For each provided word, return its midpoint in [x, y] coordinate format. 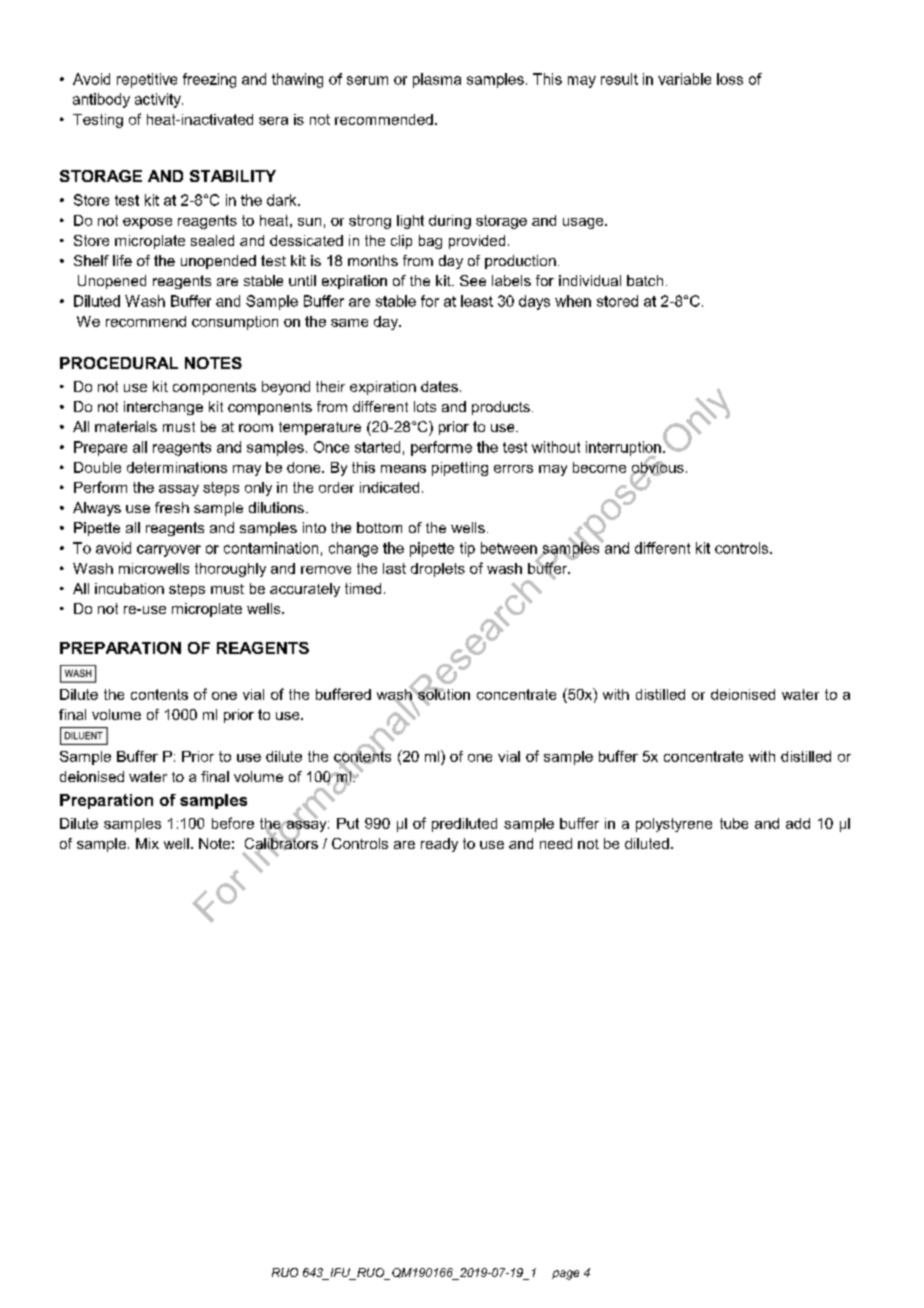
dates [439, 386]
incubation [129, 588]
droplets [438, 570]
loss [730, 79]
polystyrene [674, 825]
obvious [657, 467]
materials [126, 426]
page [565, 1275]
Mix [147, 843]
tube [734, 823]
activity [159, 100]
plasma [437, 80]
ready [439, 845]
